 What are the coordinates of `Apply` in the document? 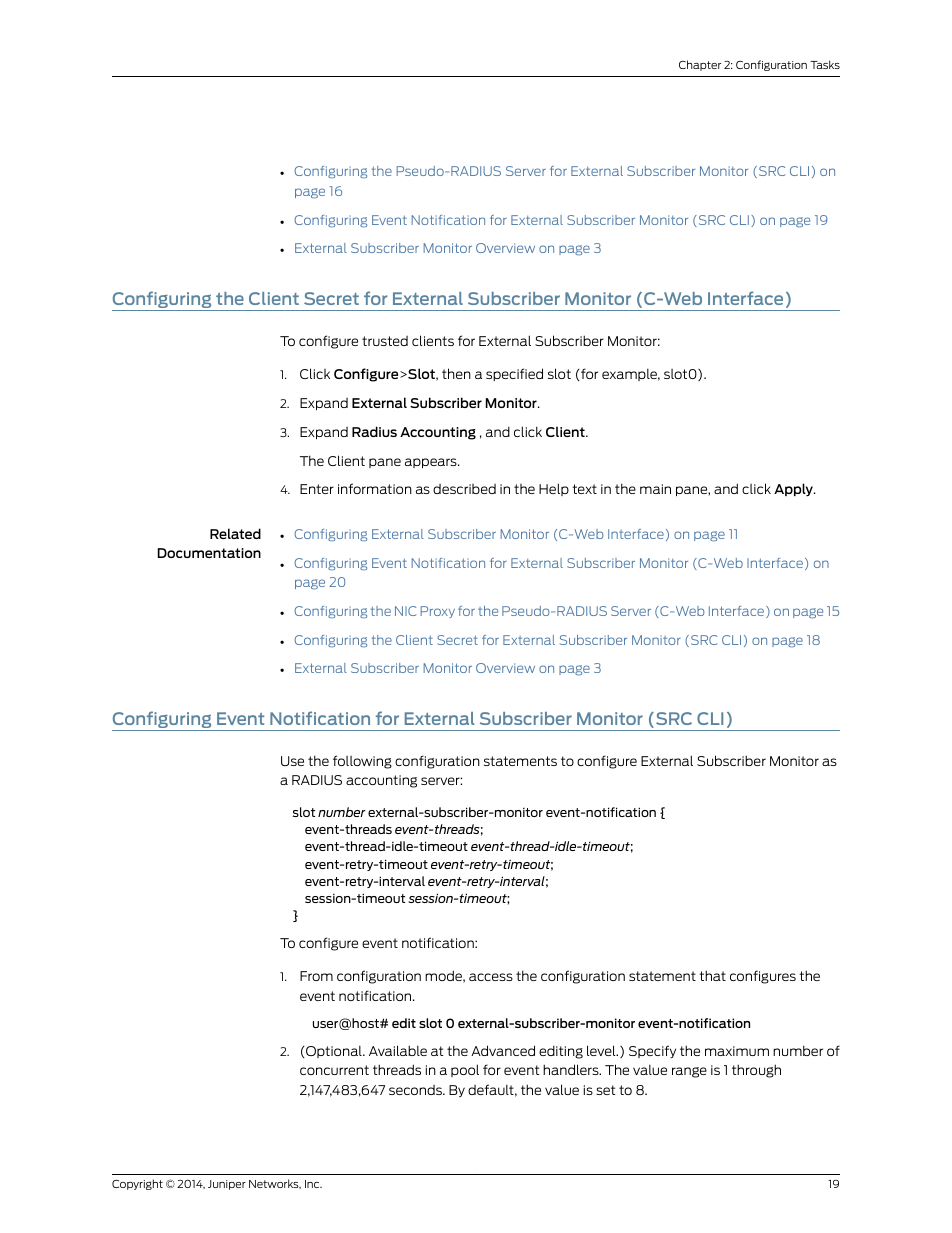 It's located at (794, 490).
